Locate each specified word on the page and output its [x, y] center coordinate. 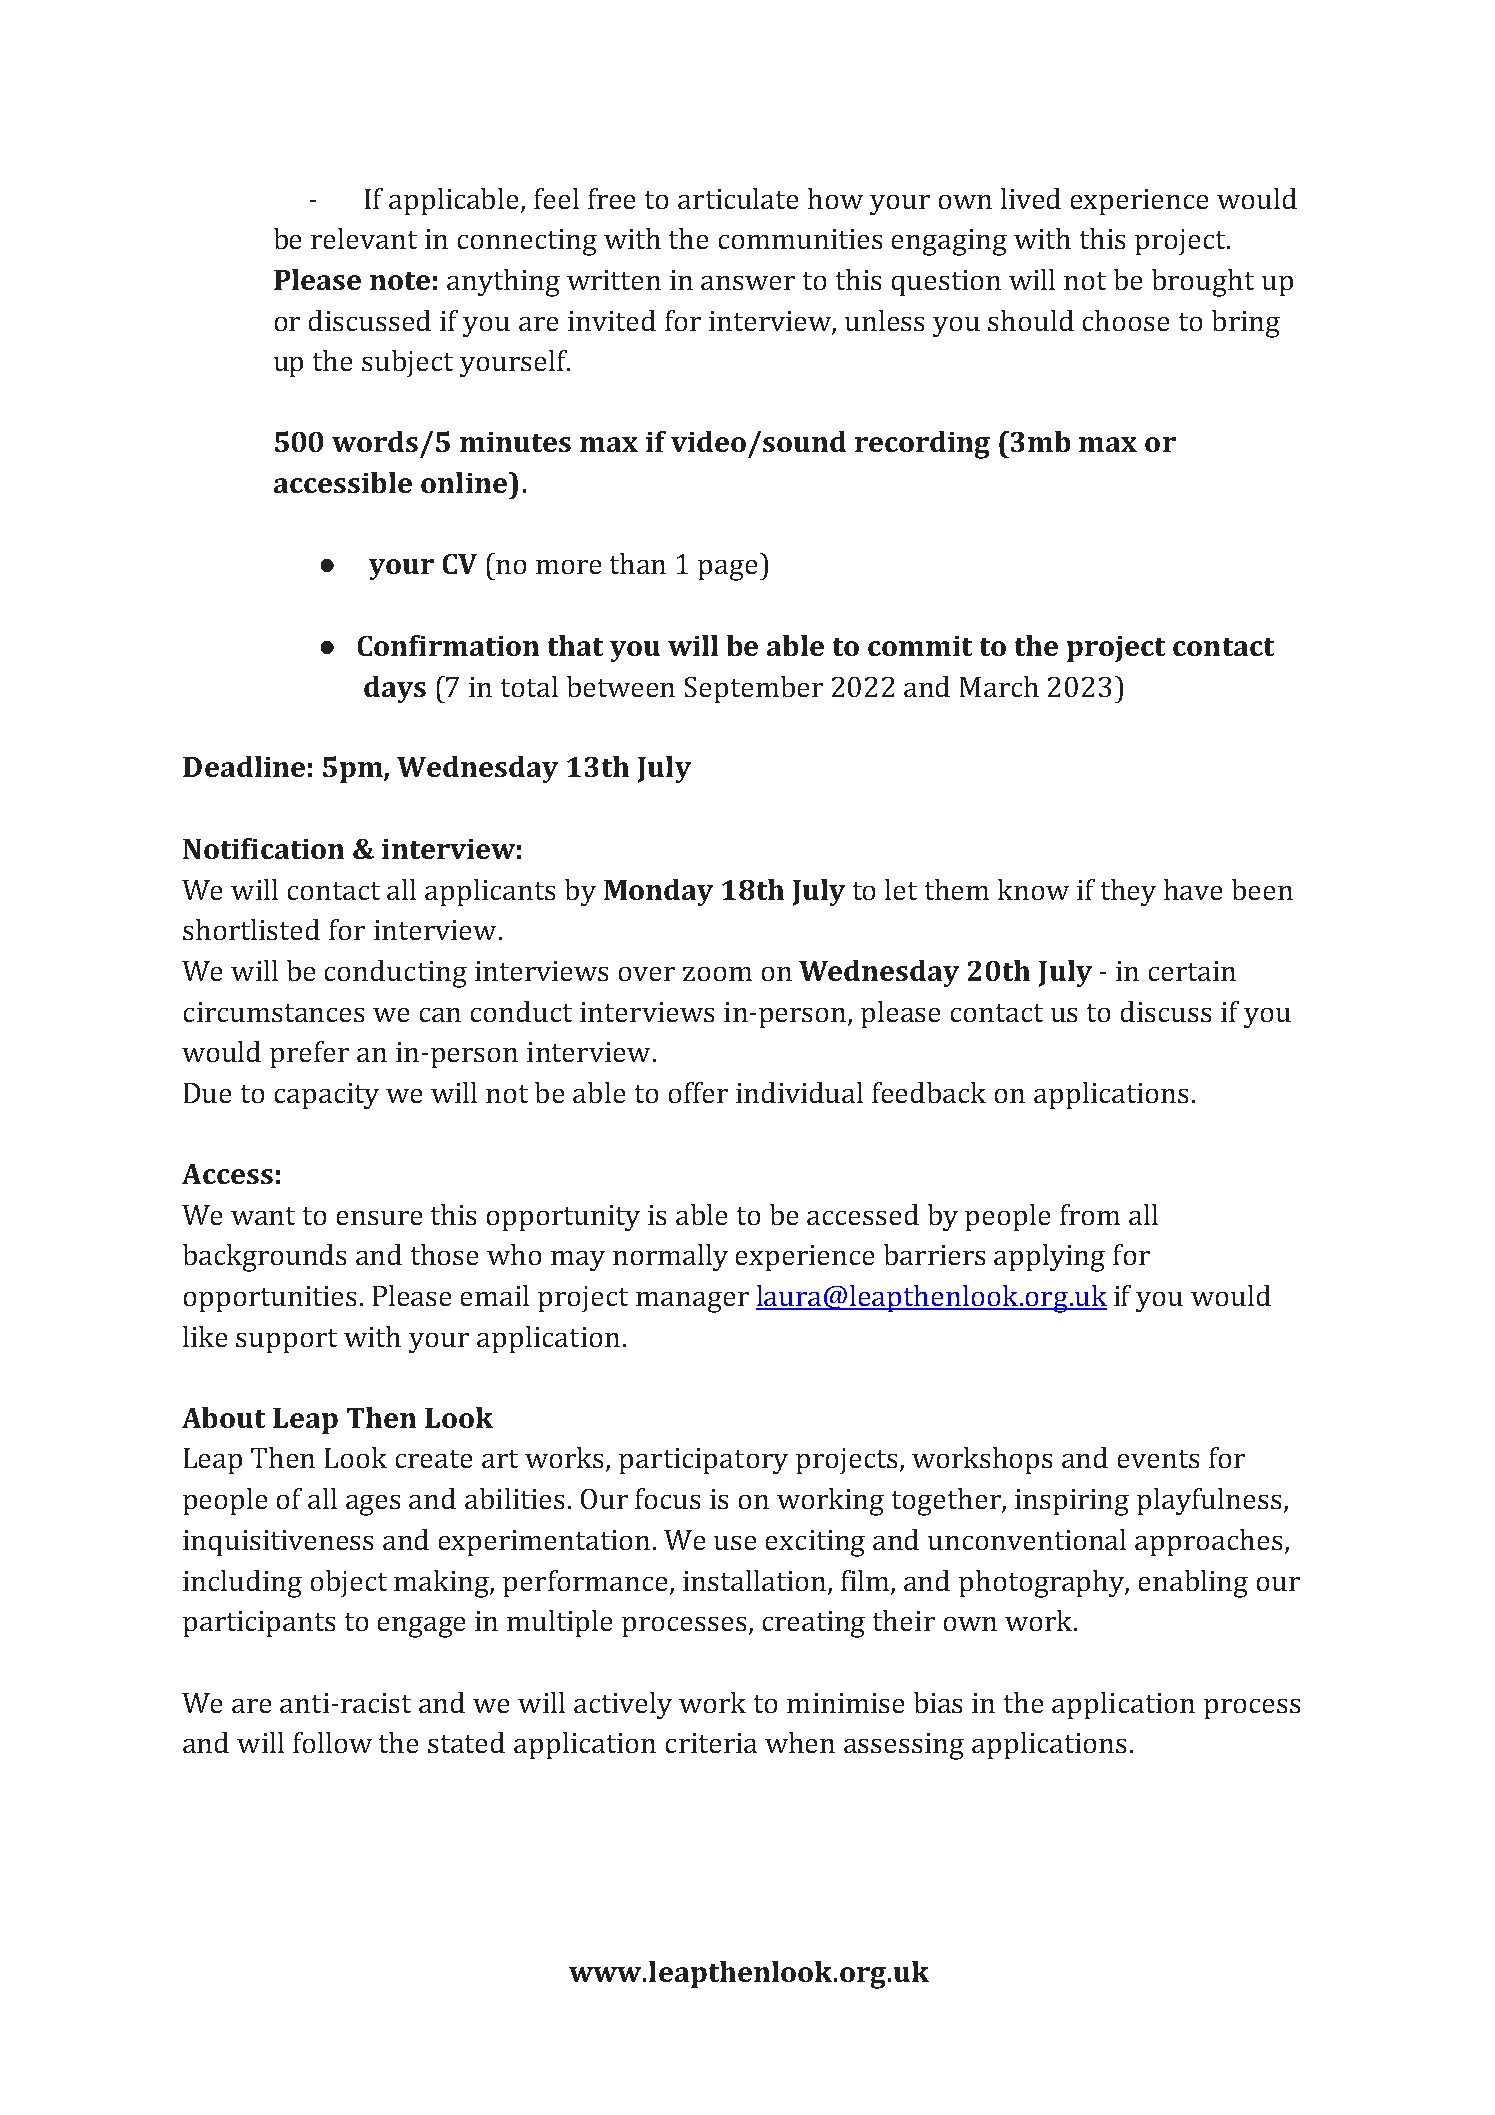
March [999, 686]
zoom [717, 974]
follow [332, 1742]
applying [1049, 1258]
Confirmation [448, 645]
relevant [364, 238]
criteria [711, 1743]
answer [748, 283]
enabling [1193, 1584]
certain [1192, 971]
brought [1203, 283]
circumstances [274, 1012]
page [727, 570]
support [286, 1341]
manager [692, 1302]
